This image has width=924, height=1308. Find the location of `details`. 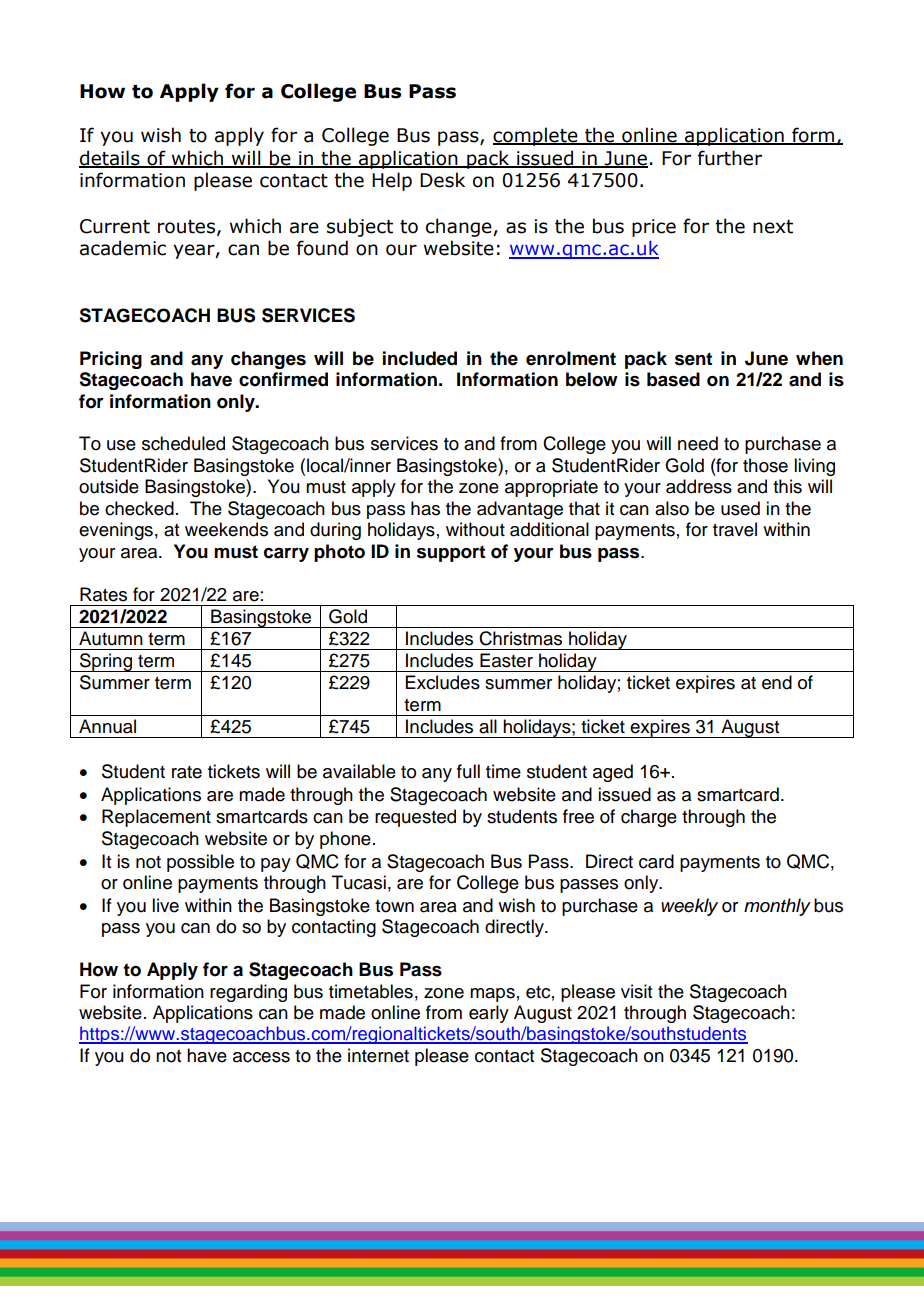

details is located at coordinates (110, 158).
